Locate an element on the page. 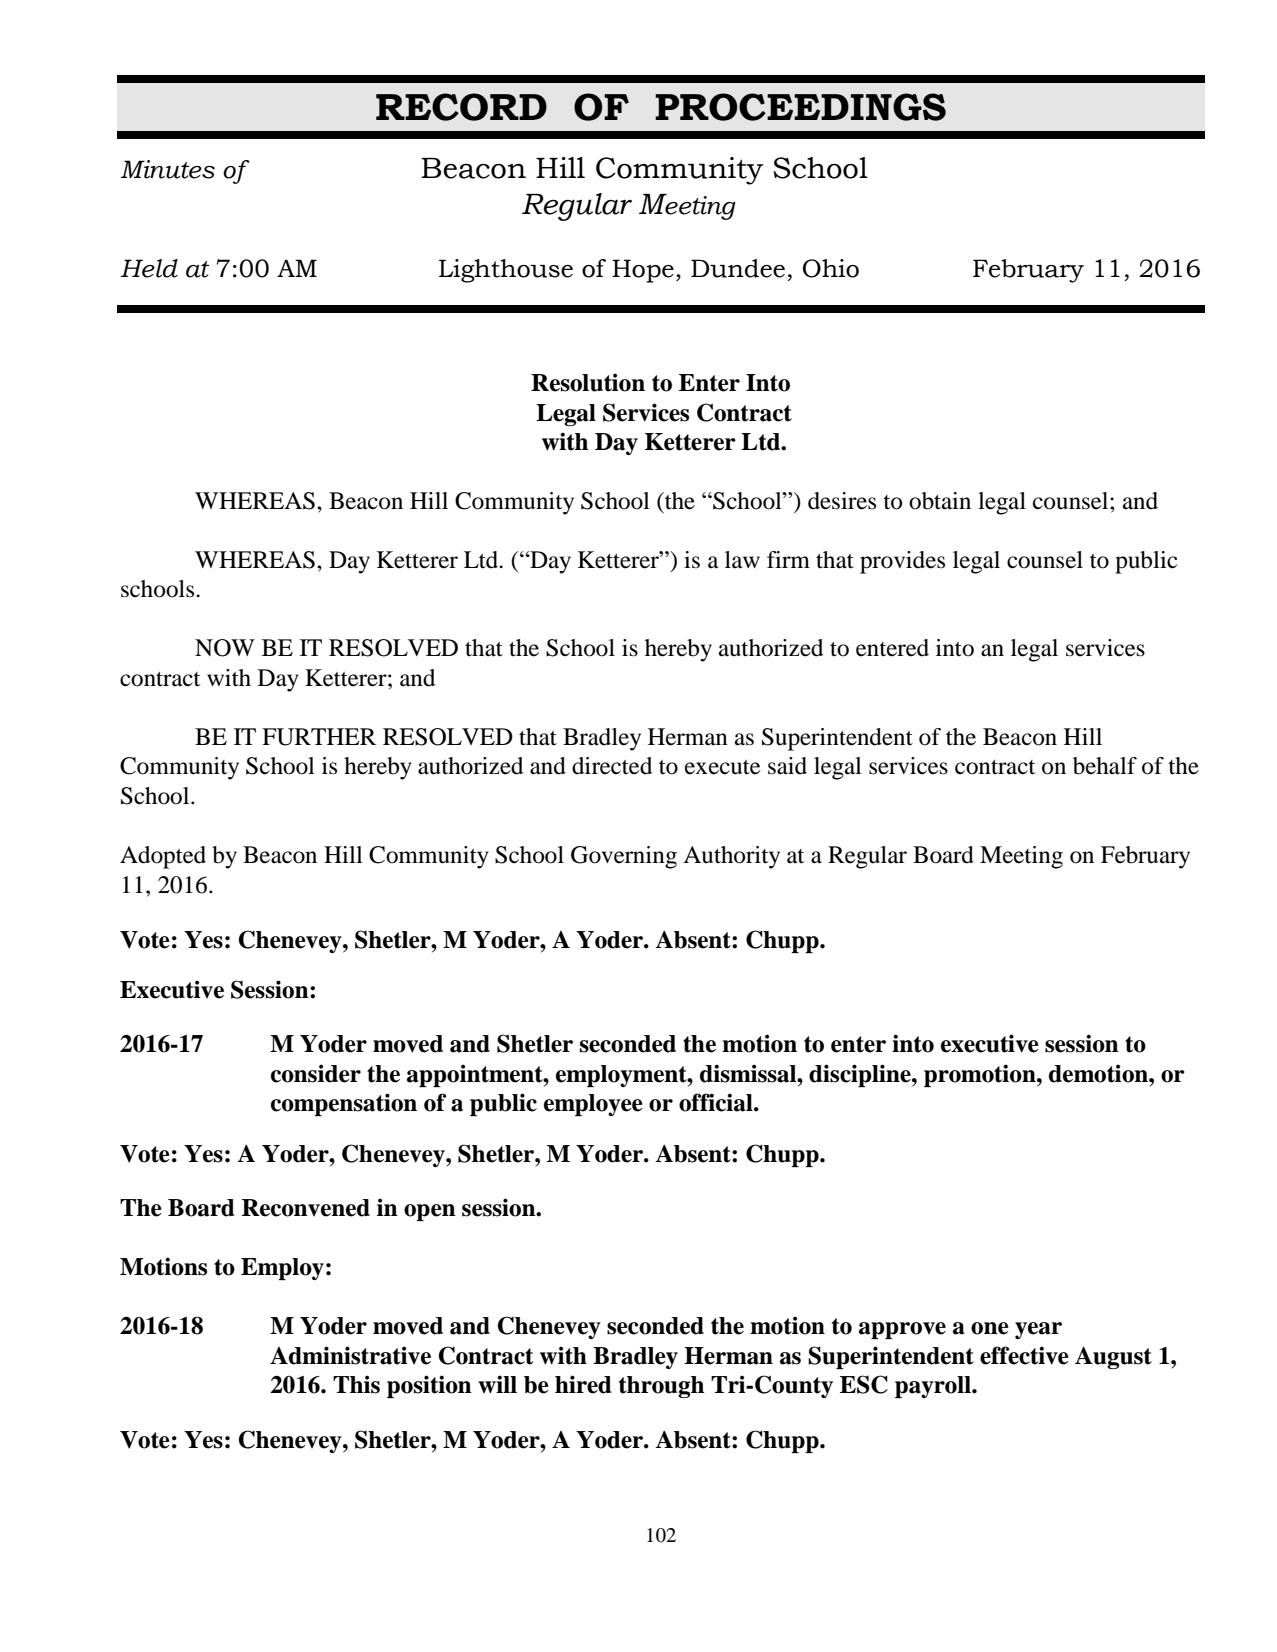 This image has width=1277, height=1652. obtain is located at coordinates (940, 501).
